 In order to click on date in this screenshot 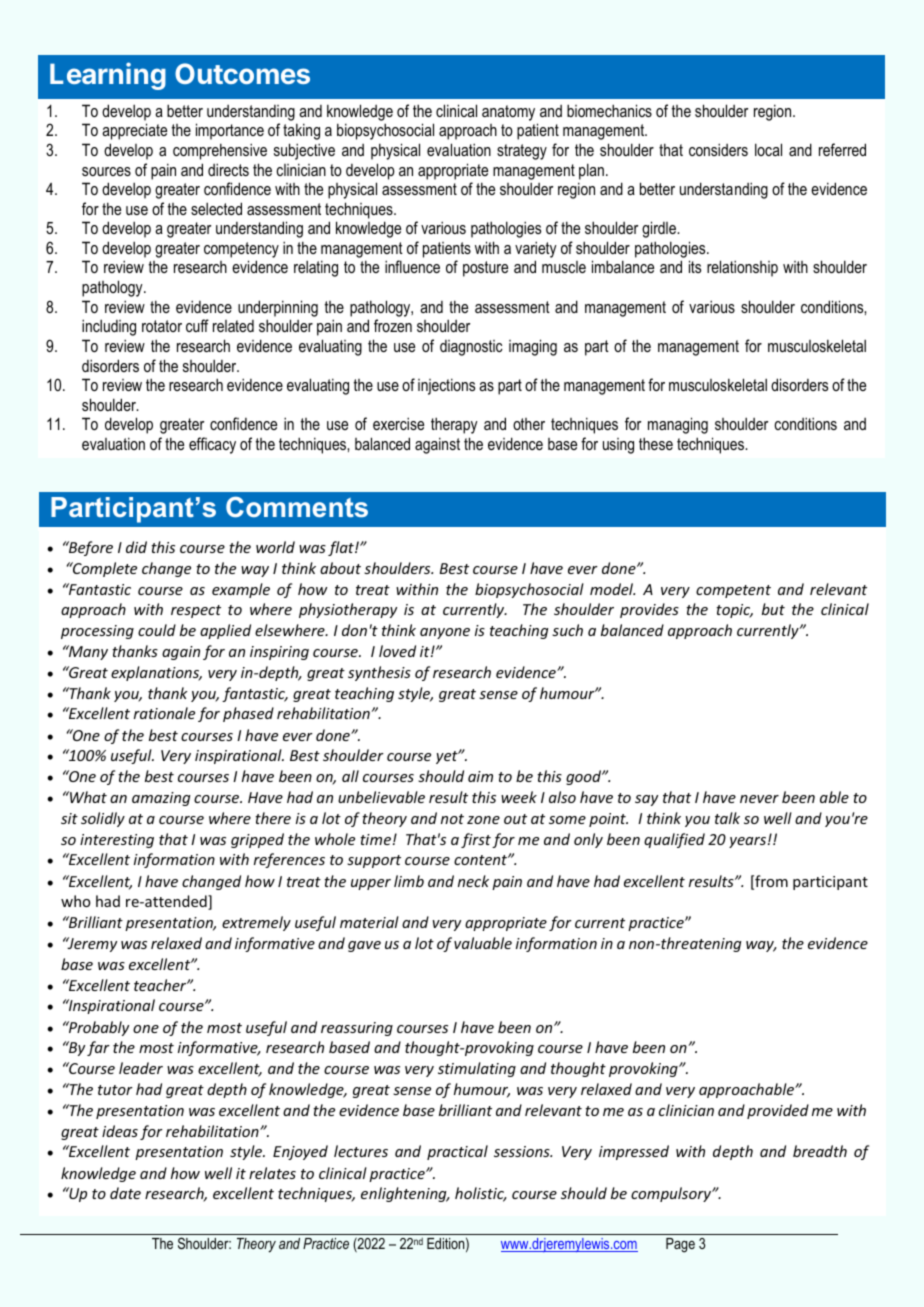, I will do `click(125, 1193)`.
